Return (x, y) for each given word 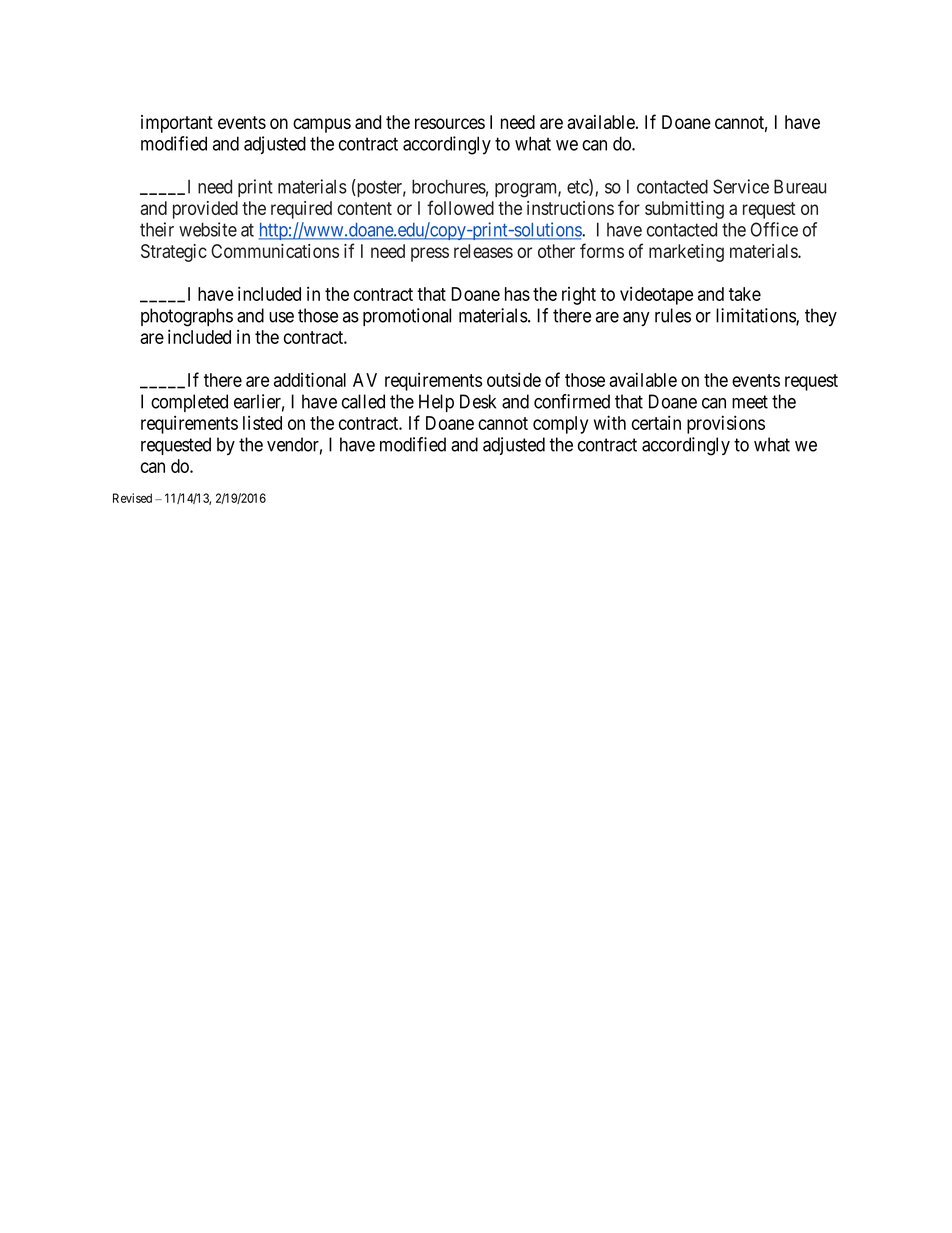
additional (310, 379)
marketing (686, 253)
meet (750, 402)
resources (450, 123)
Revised (132, 498)
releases (483, 251)
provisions (726, 424)
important (177, 124)
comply (560, 425)
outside (514, 379)
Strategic (174, 253)
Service (741, 186)
